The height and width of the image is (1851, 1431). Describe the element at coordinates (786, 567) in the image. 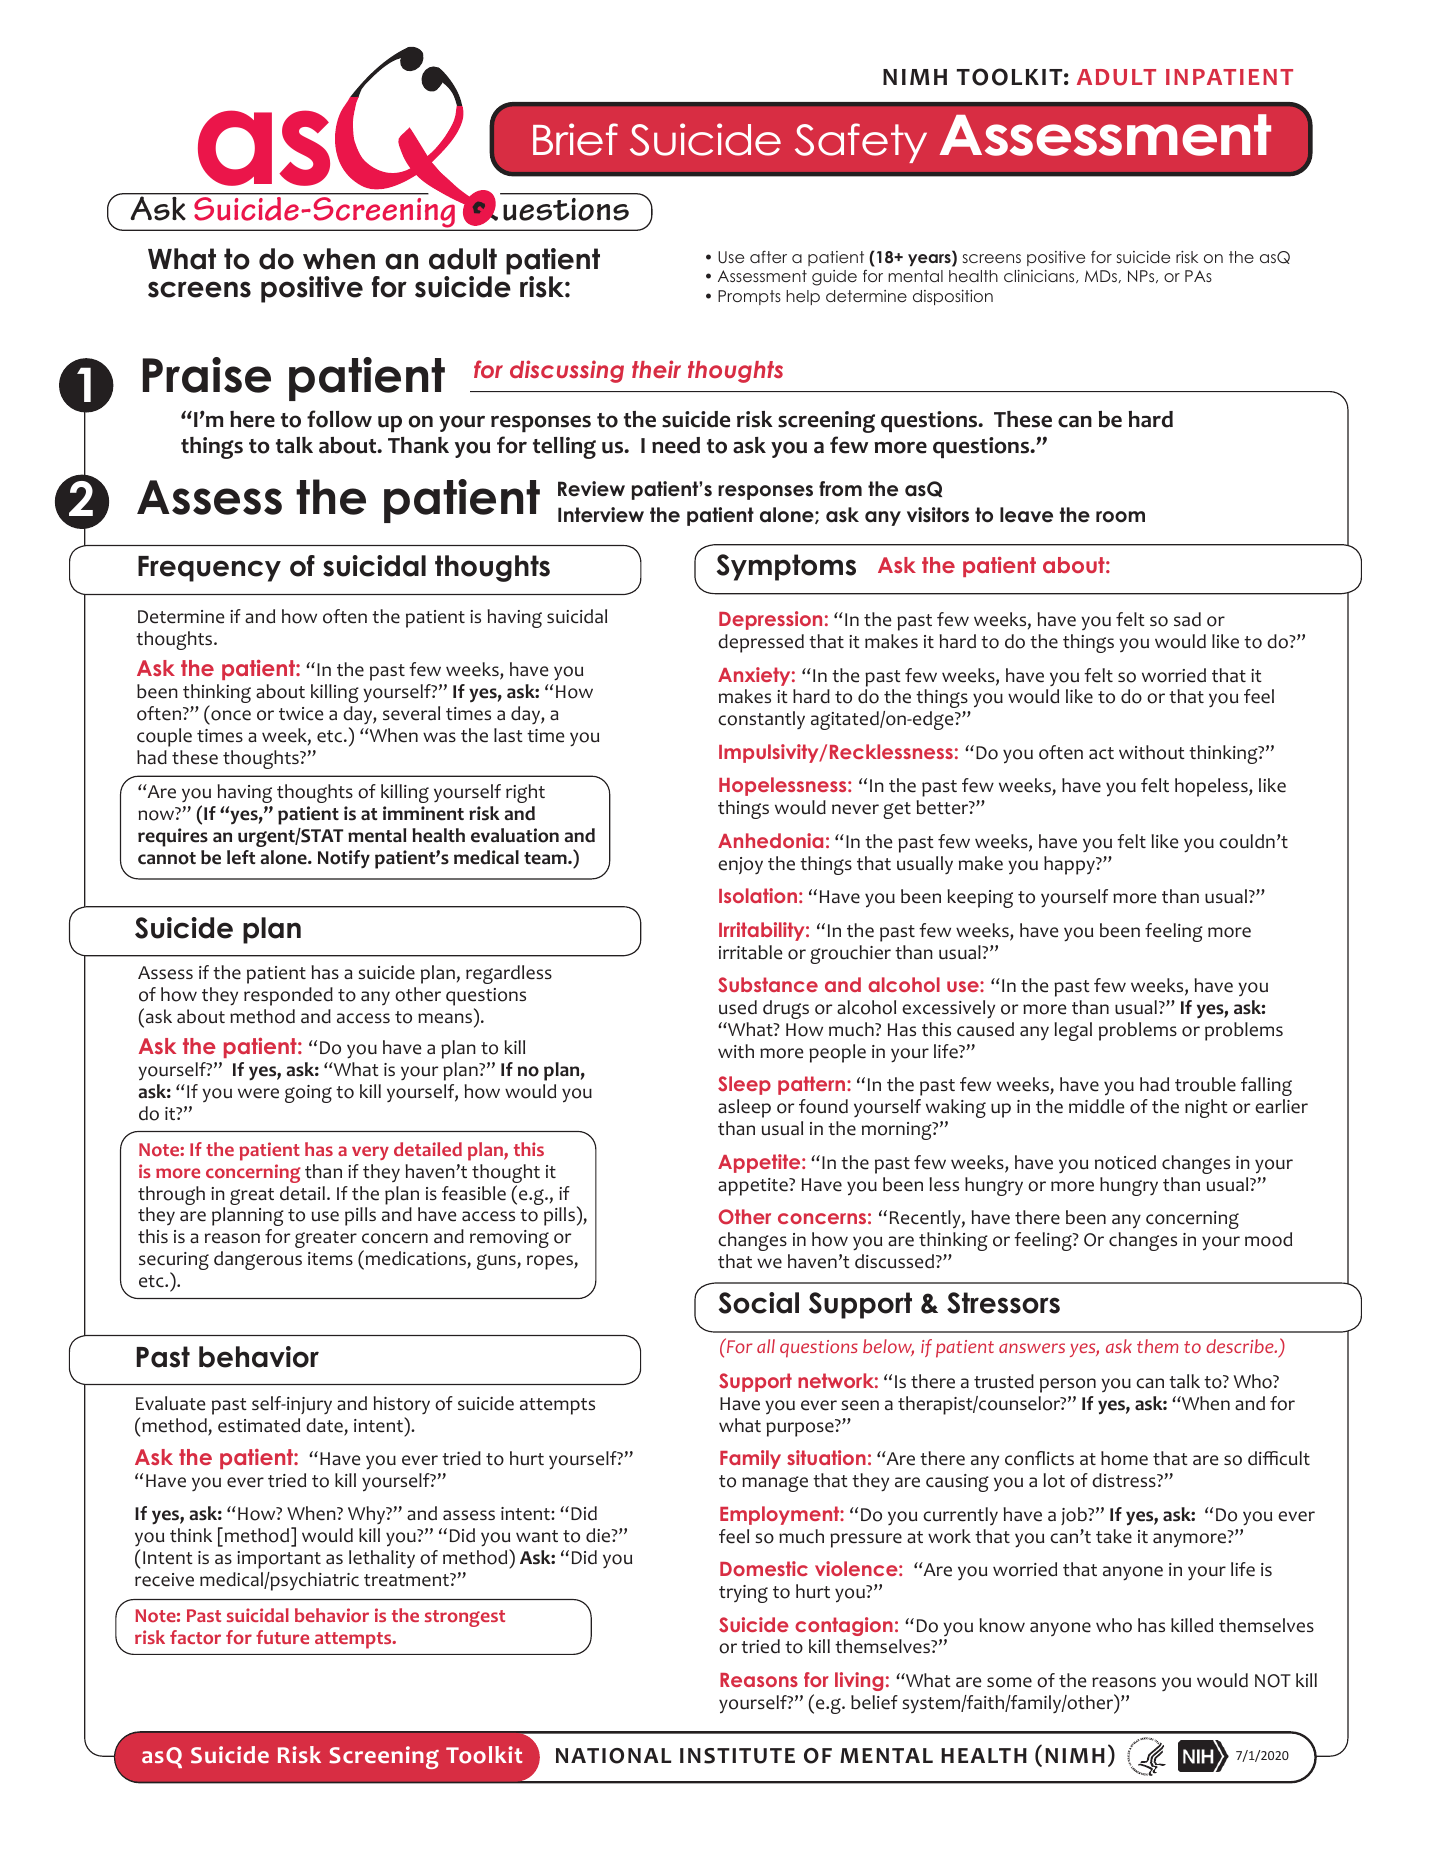

I see `Symptoms` at that location.
